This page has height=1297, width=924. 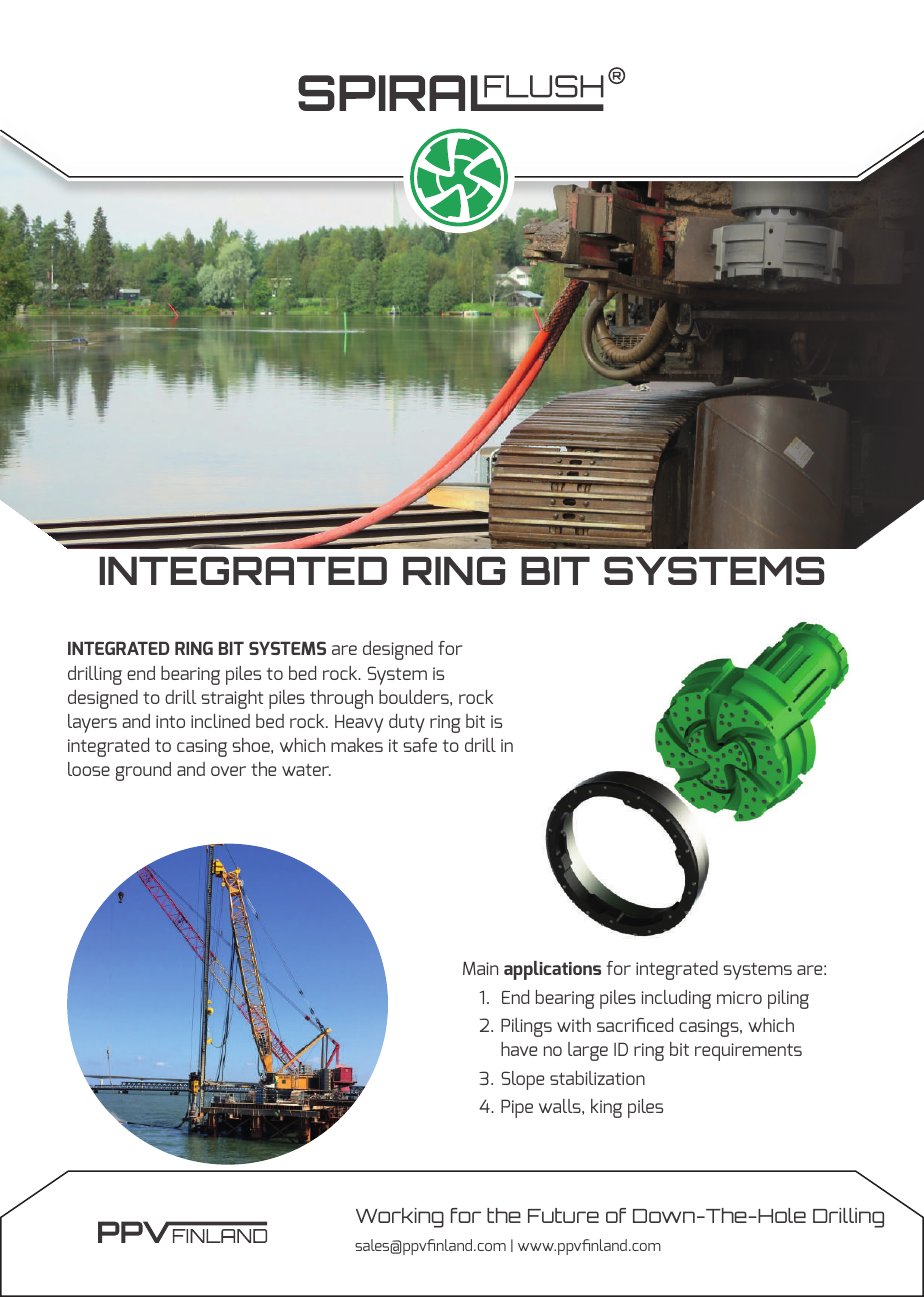 What do you see at coordinates (517, 1108) in the page?
I see `Pipe` at bounding box center [517, 1108].
